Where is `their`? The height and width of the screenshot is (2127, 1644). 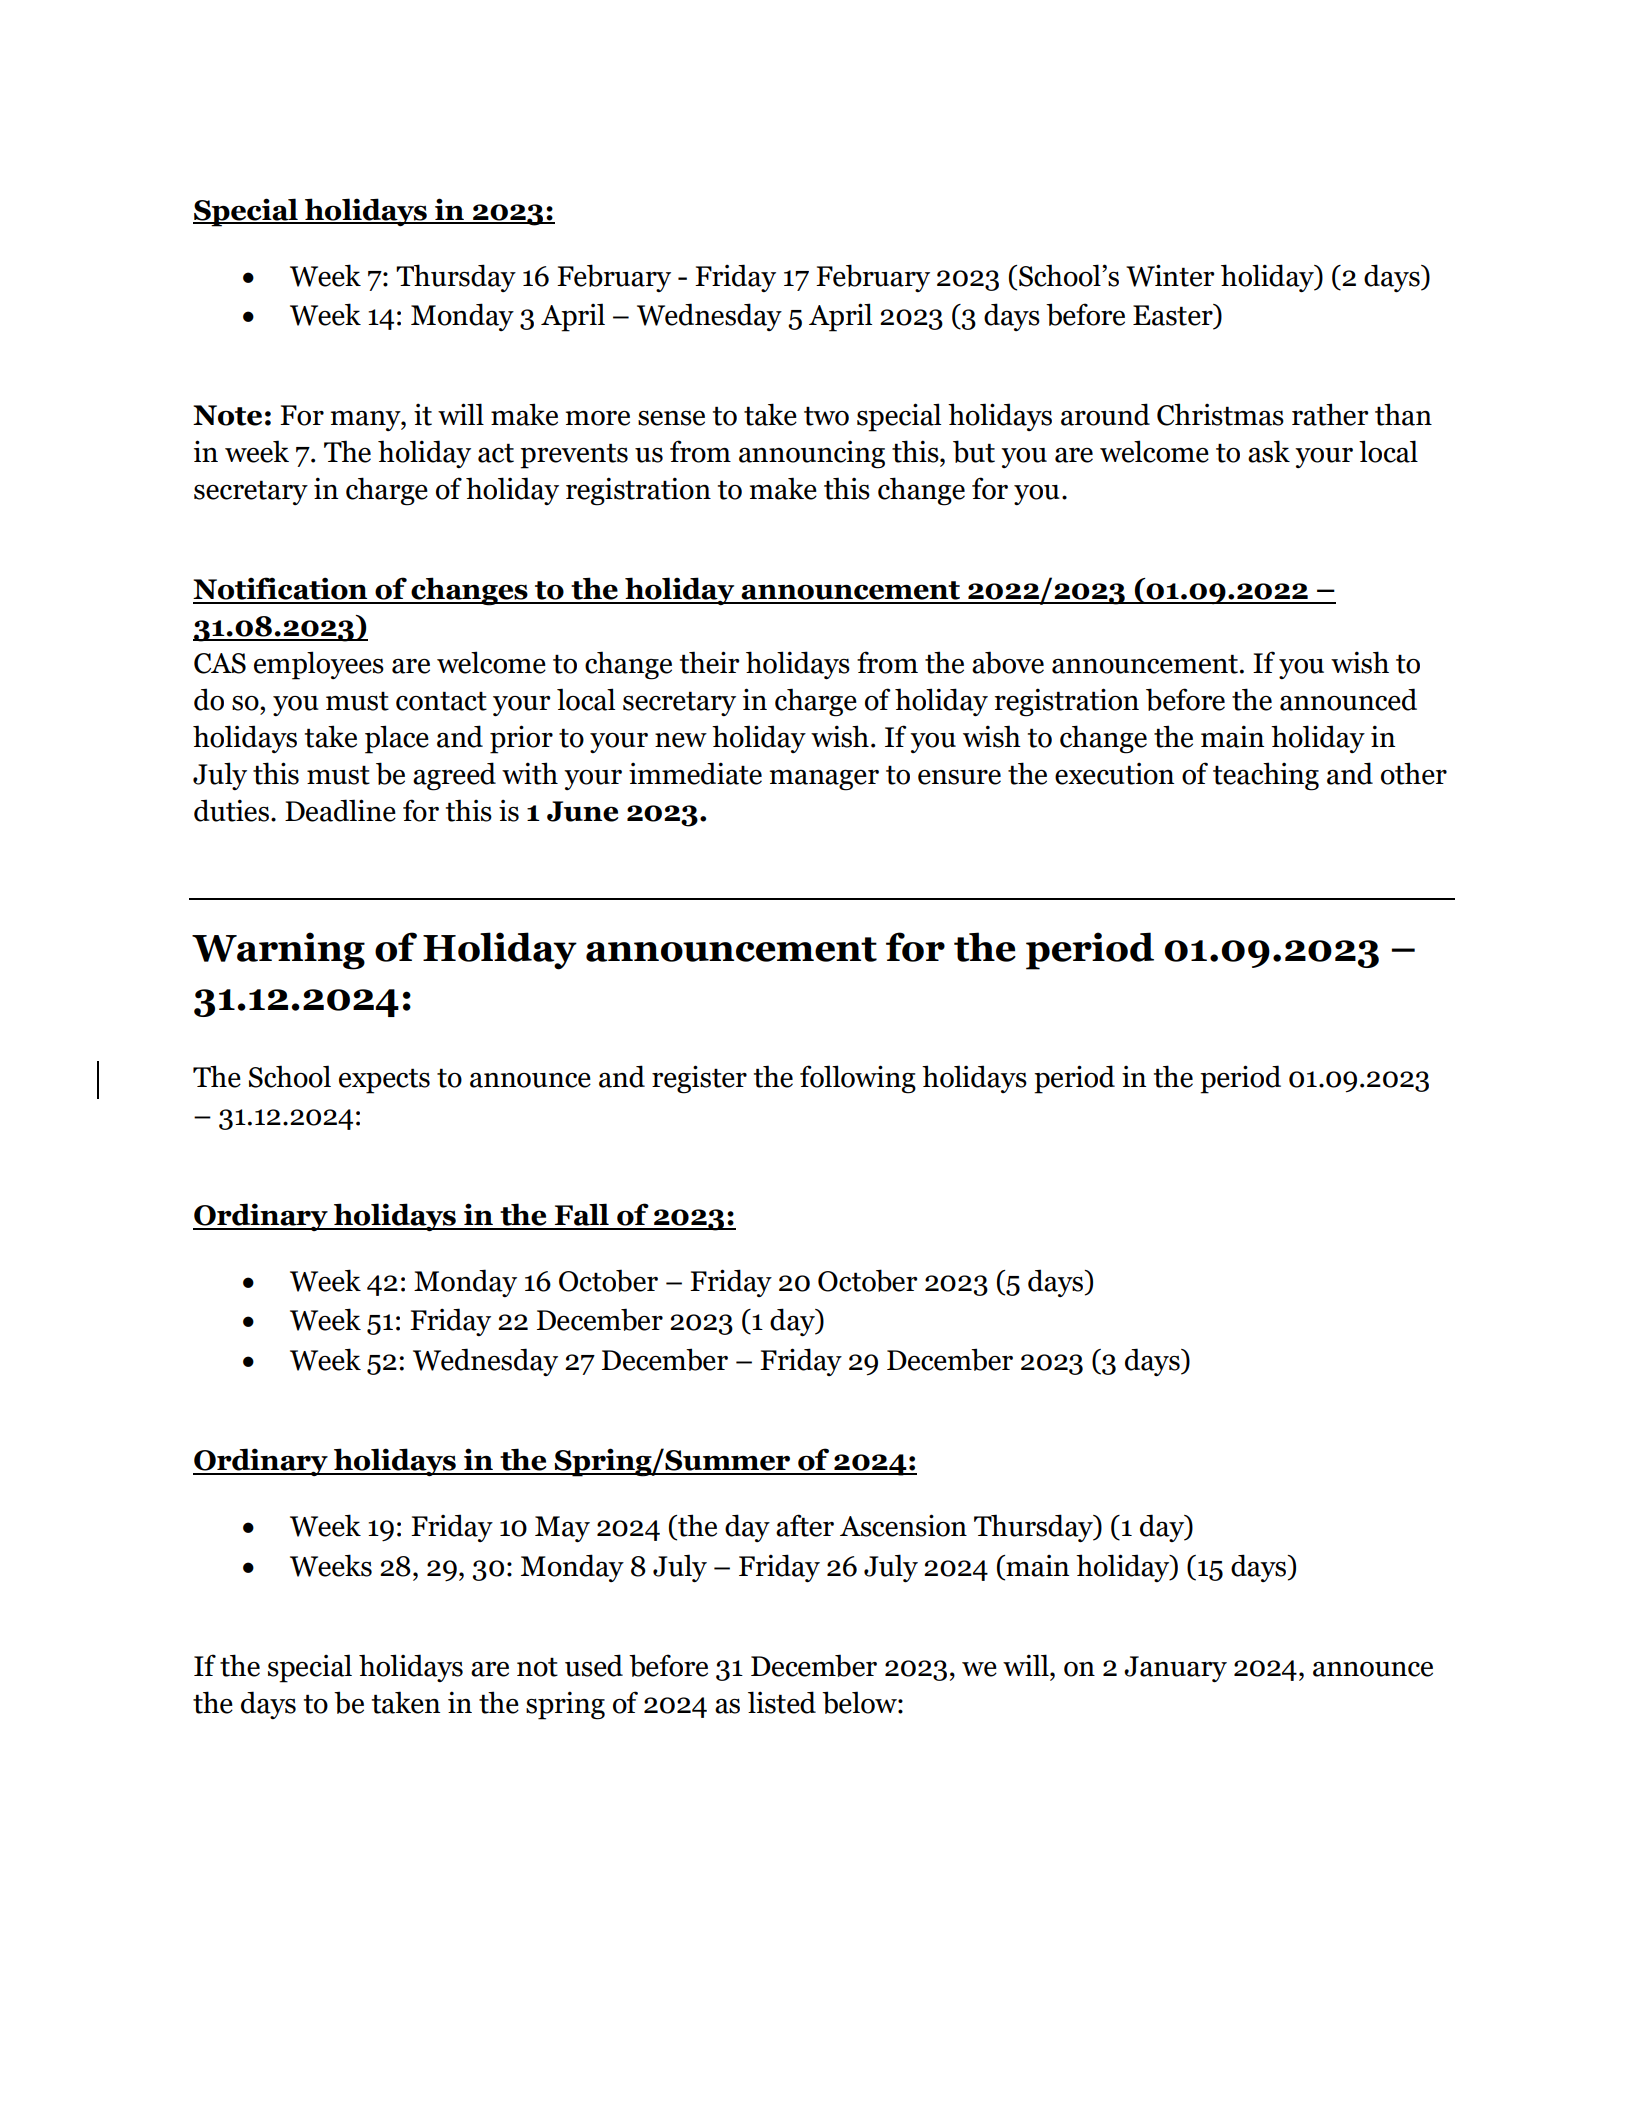
their is located at coordinates (709, 662).
